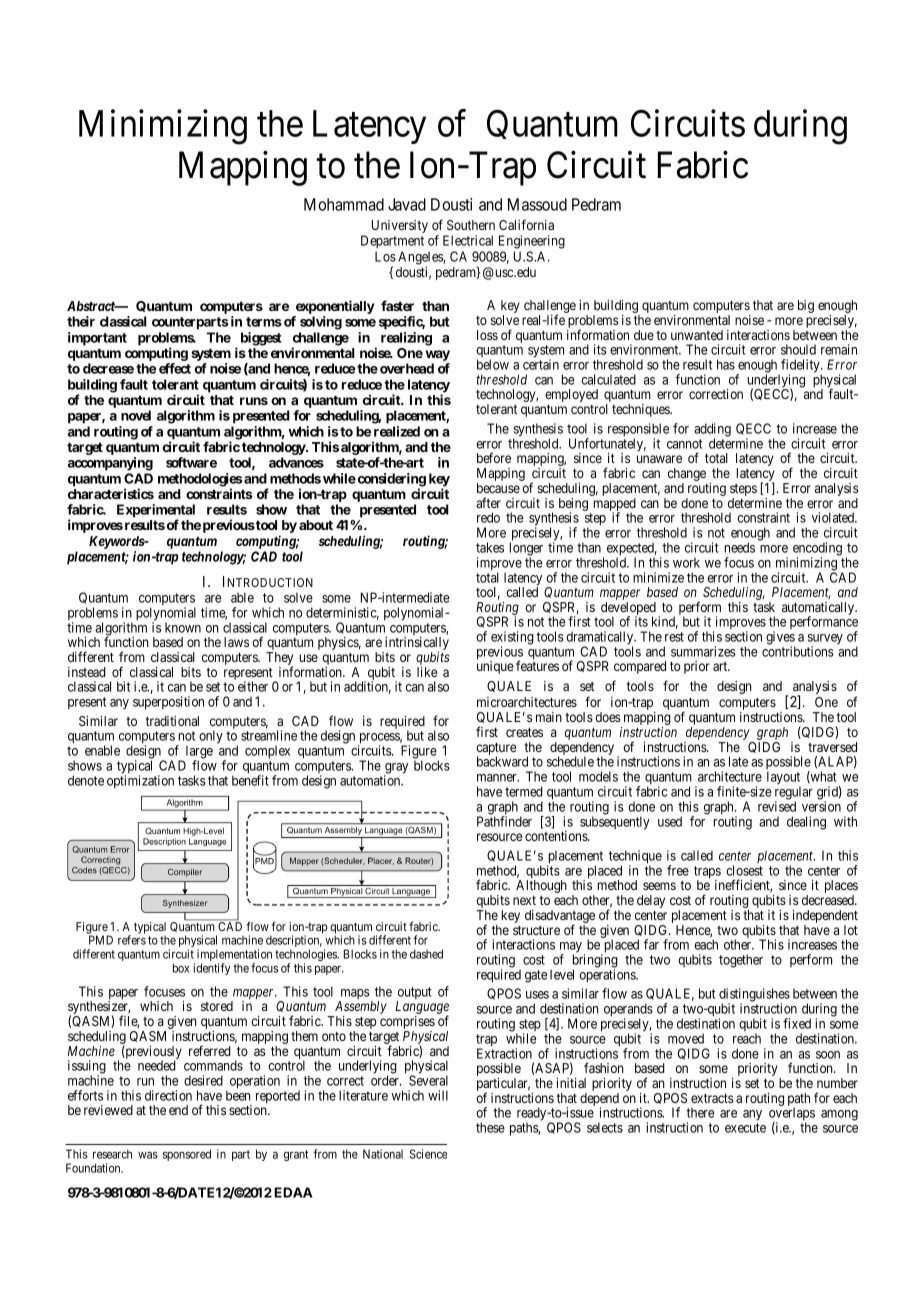  I want to click on these, so click(490, 1127).
